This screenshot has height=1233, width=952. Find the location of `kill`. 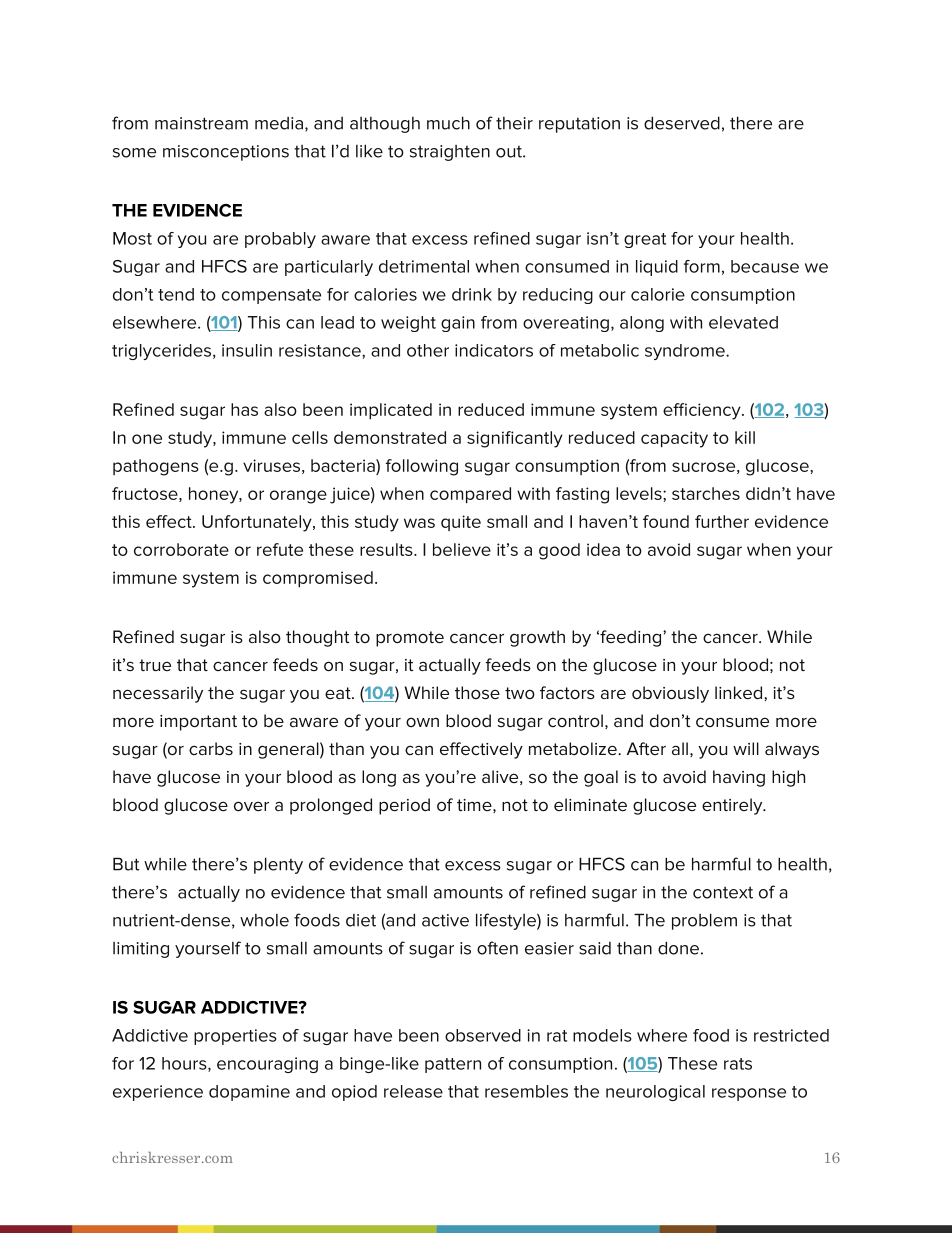

kill is located at coordinates (745, 437).
